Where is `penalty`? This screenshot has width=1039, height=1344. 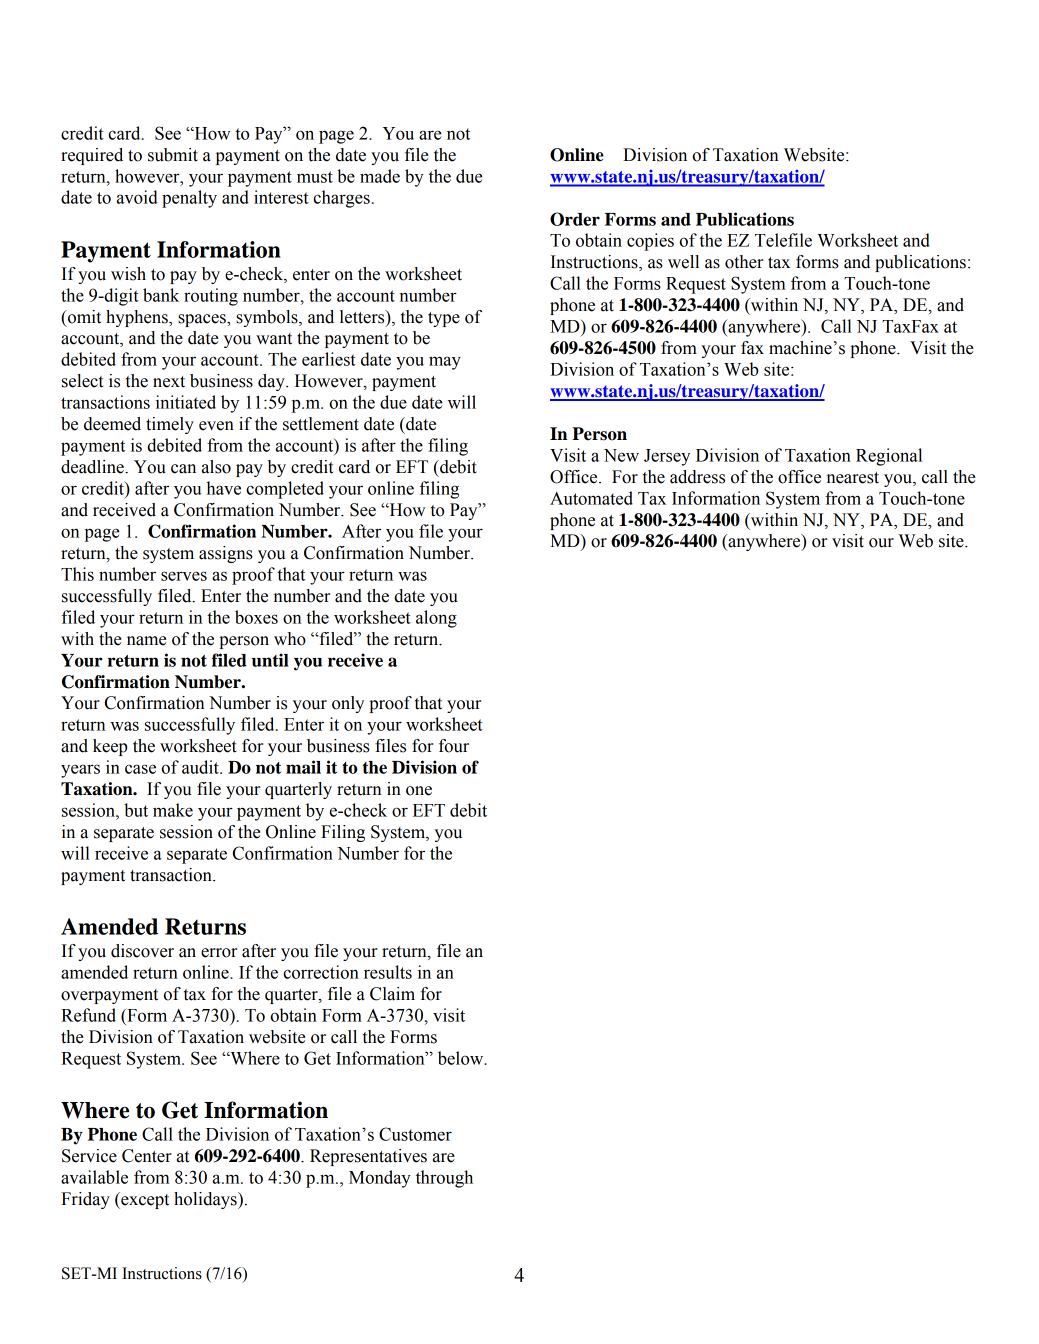 penalty is located at coordinates (189, 199).
